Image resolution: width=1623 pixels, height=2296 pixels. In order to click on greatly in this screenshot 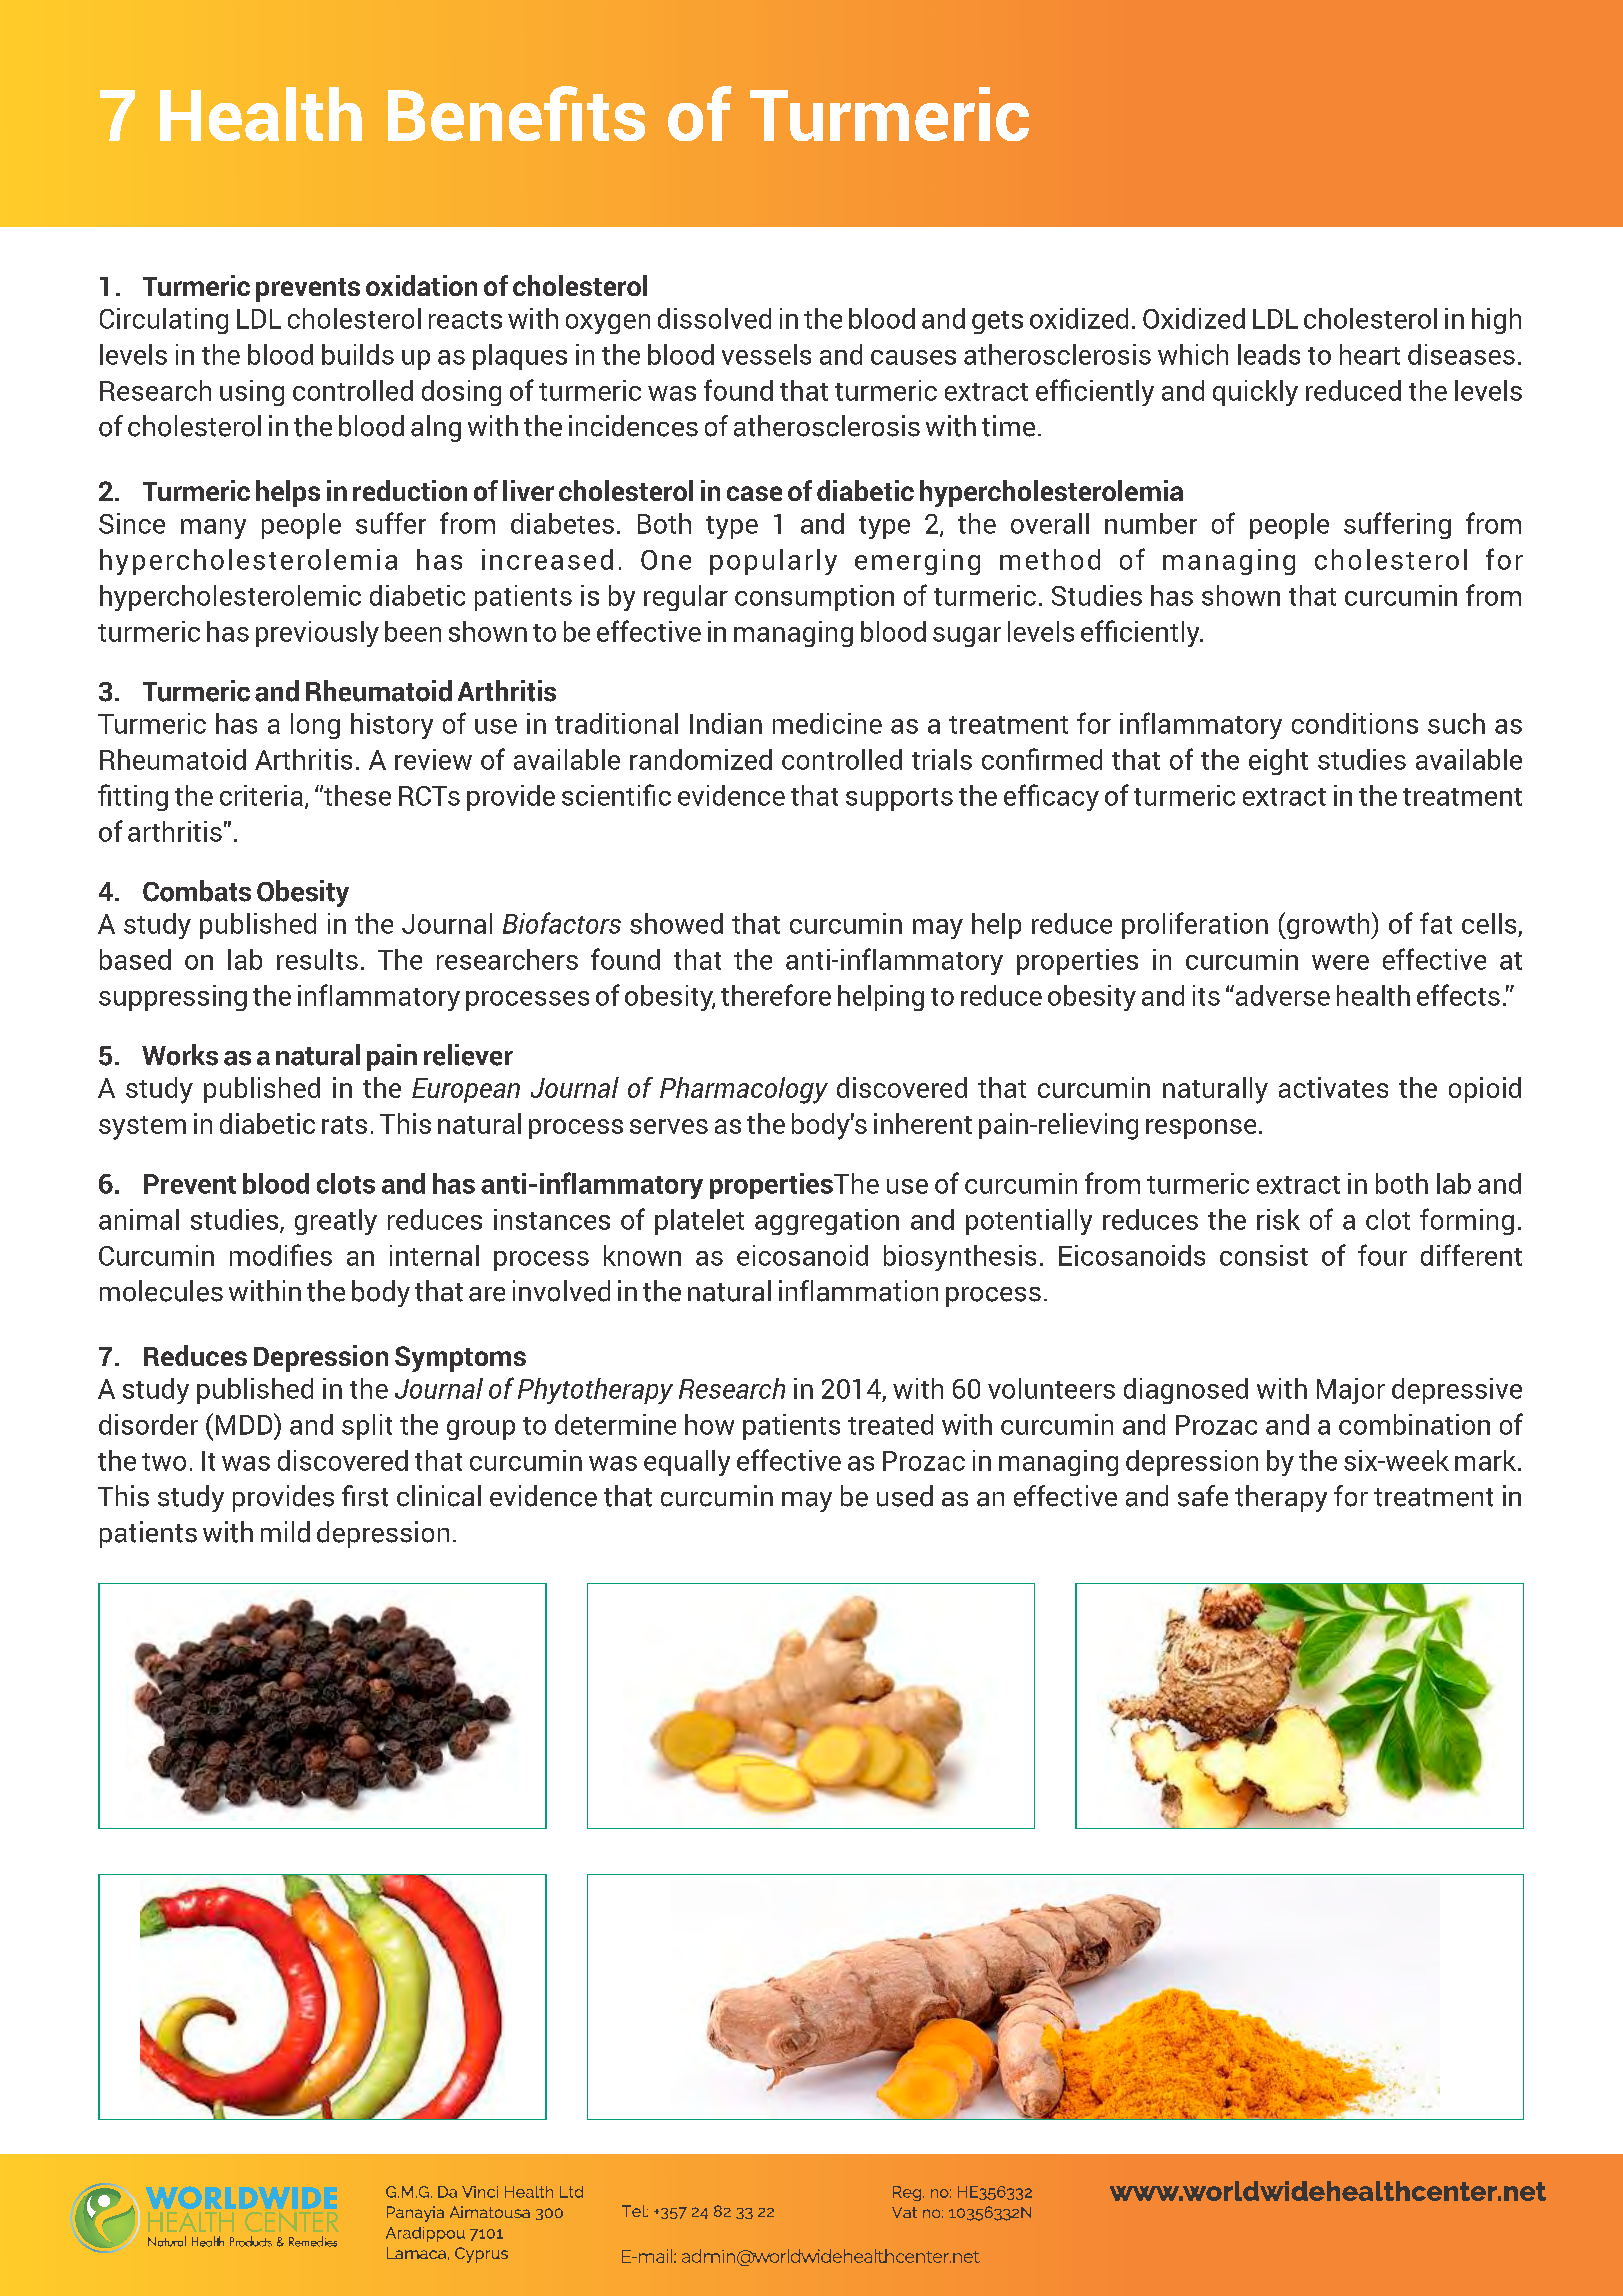, I will do `click(336, 1222)`.
